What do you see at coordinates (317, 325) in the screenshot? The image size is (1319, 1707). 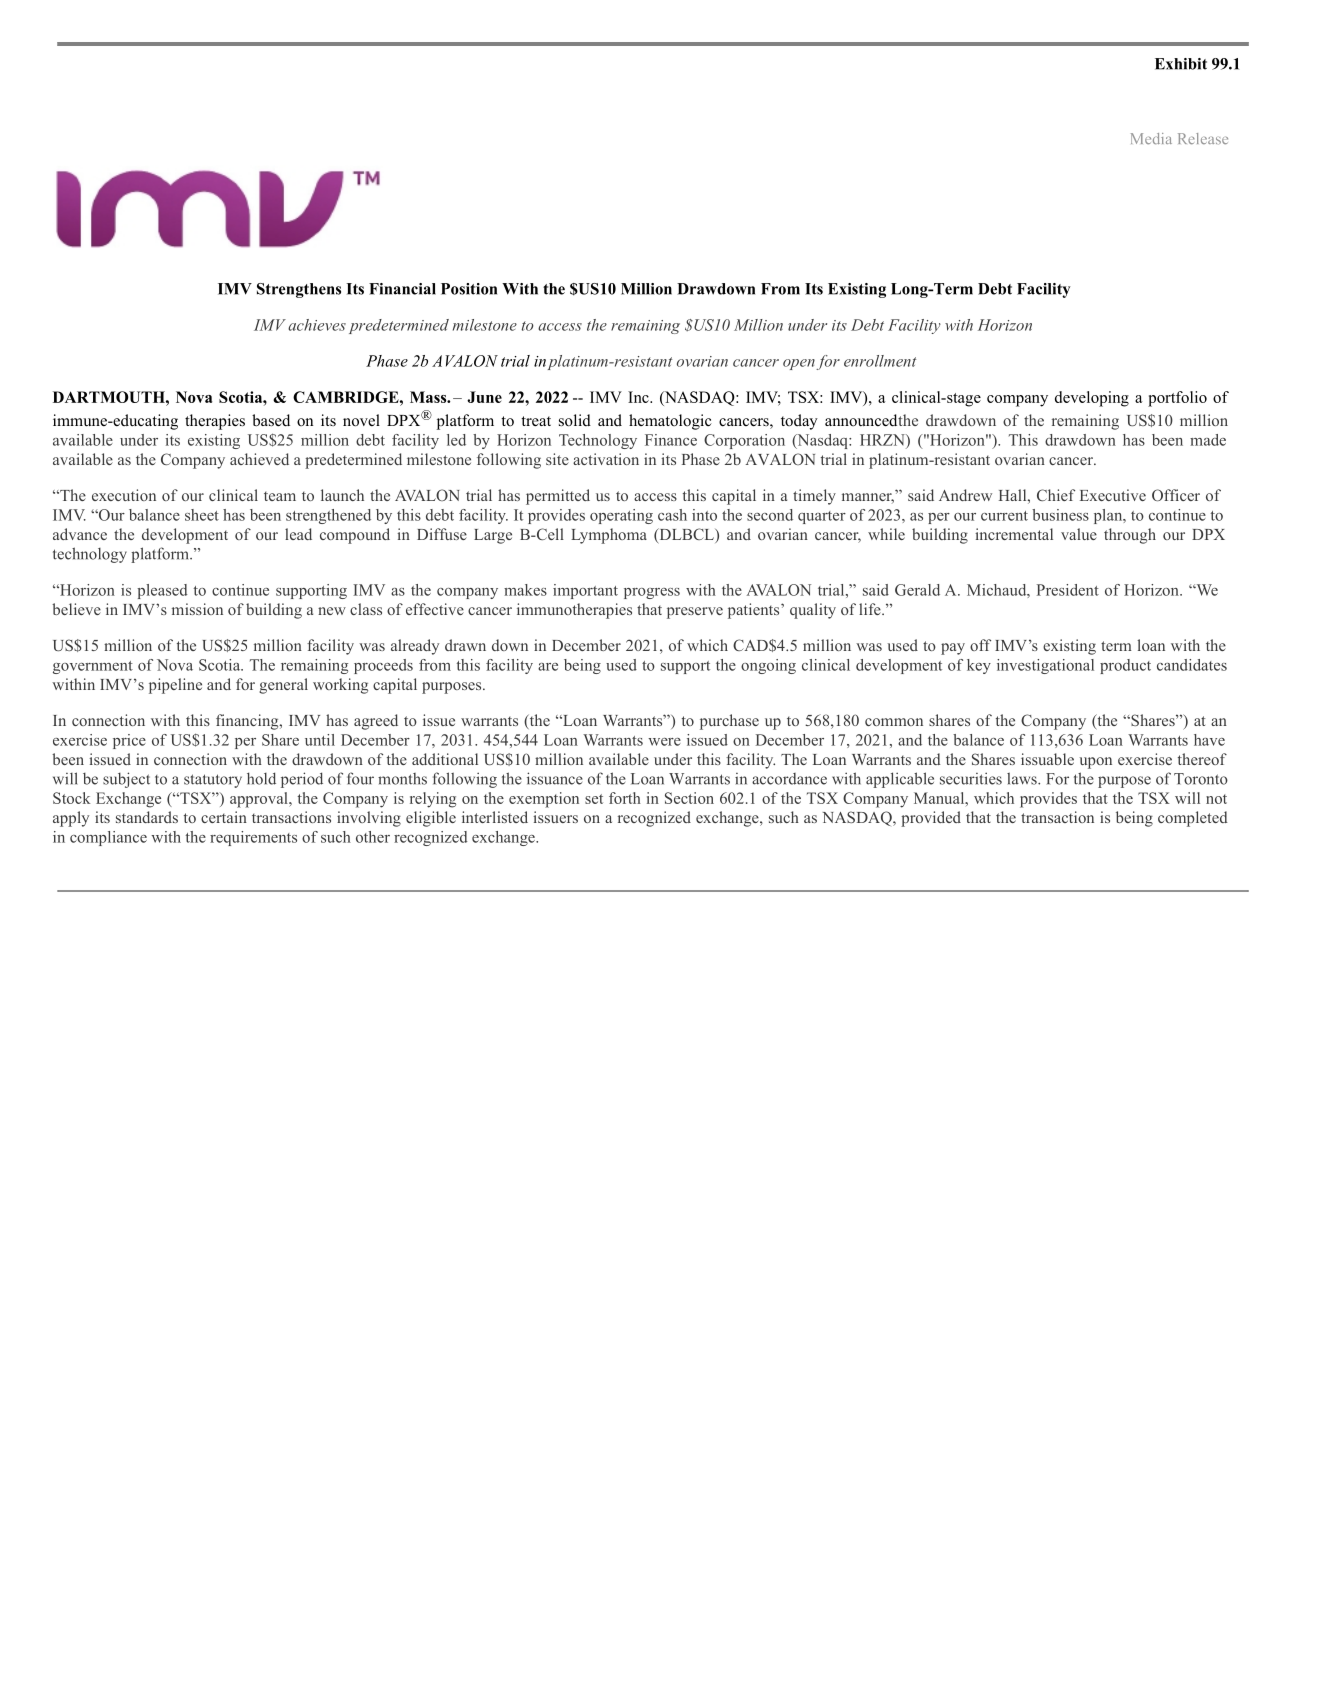 I see `achieves` at bounding box center [317, 325].
